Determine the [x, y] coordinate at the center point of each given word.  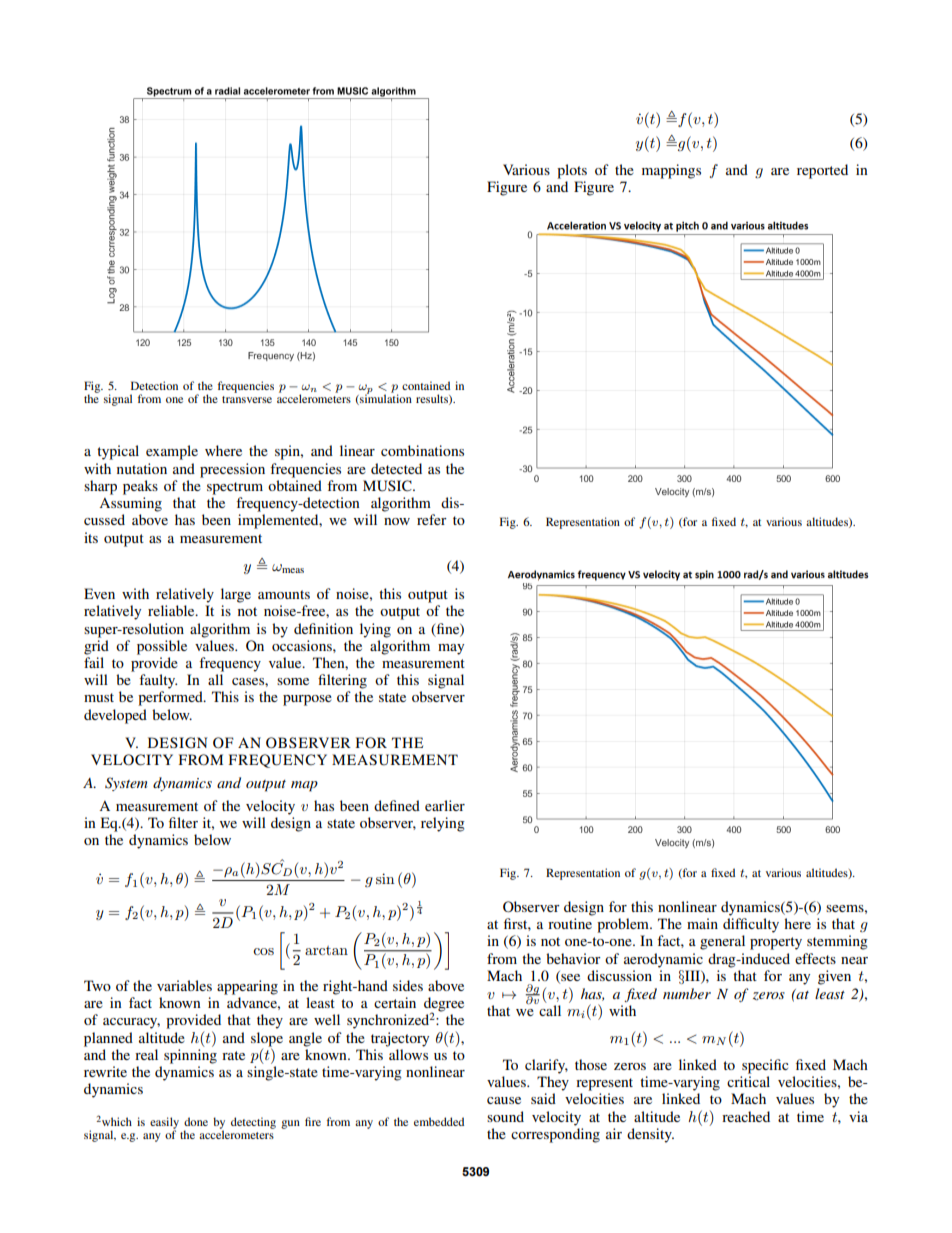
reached [746, 1116]
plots [572, 171]
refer [432, 519]
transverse [247, 399]
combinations [422, 450]
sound [505, 1116]
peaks [140, 487]
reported [822, 171]
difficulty [751, 925]
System [126, 784]
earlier [445, 805]
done [196, 1121]
